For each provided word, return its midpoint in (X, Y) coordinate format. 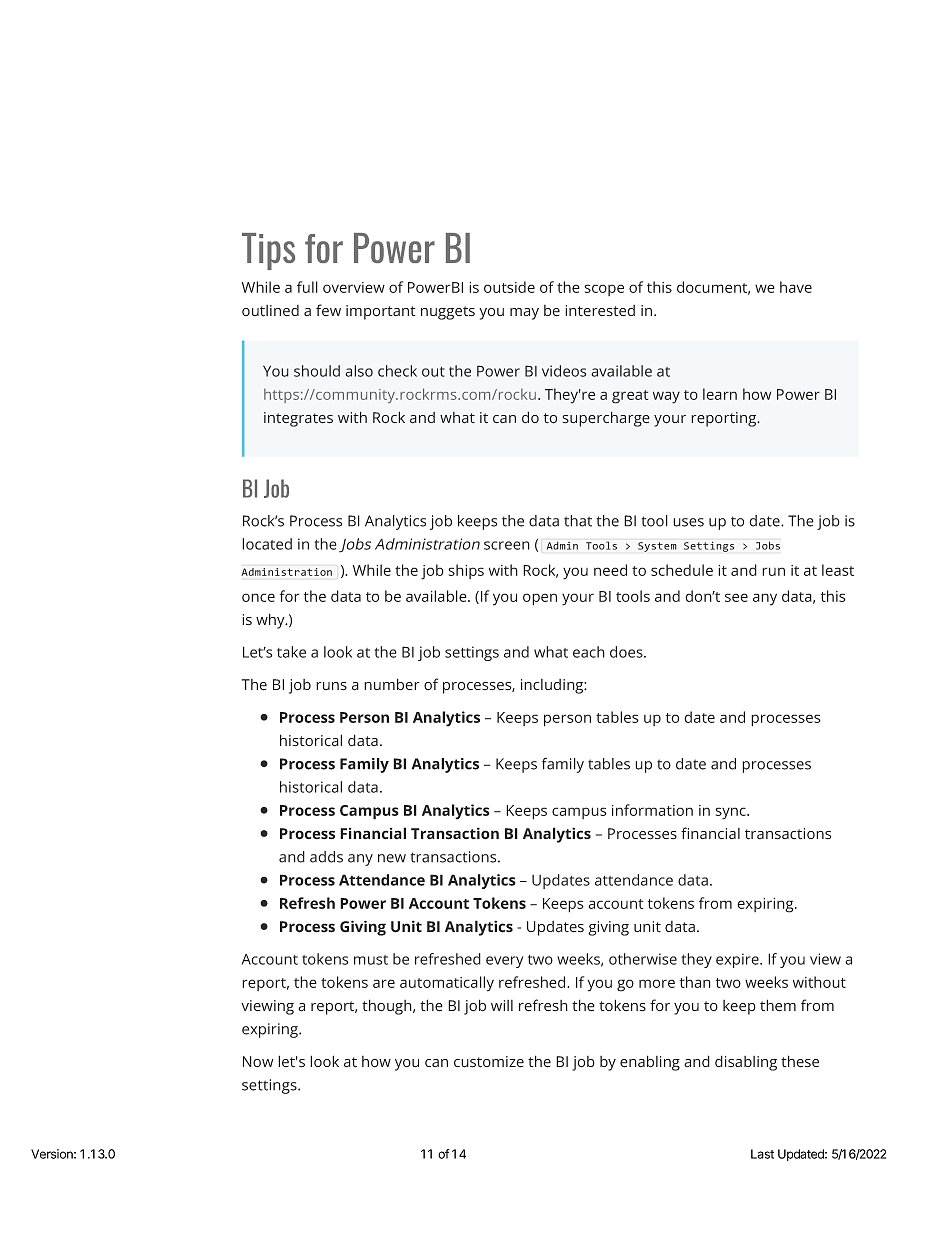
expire (738, 960)
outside (509, 287)
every (504, 962)
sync (731, 813)
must (371, 960)
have (796, 287)
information (652, 810)
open (540, 599)
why (271, 621)
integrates (298, 419)
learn (720, 394)
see (736, 597)
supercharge (606, 419)
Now (258, 1061)
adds (326, 857)
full (307, 287)
